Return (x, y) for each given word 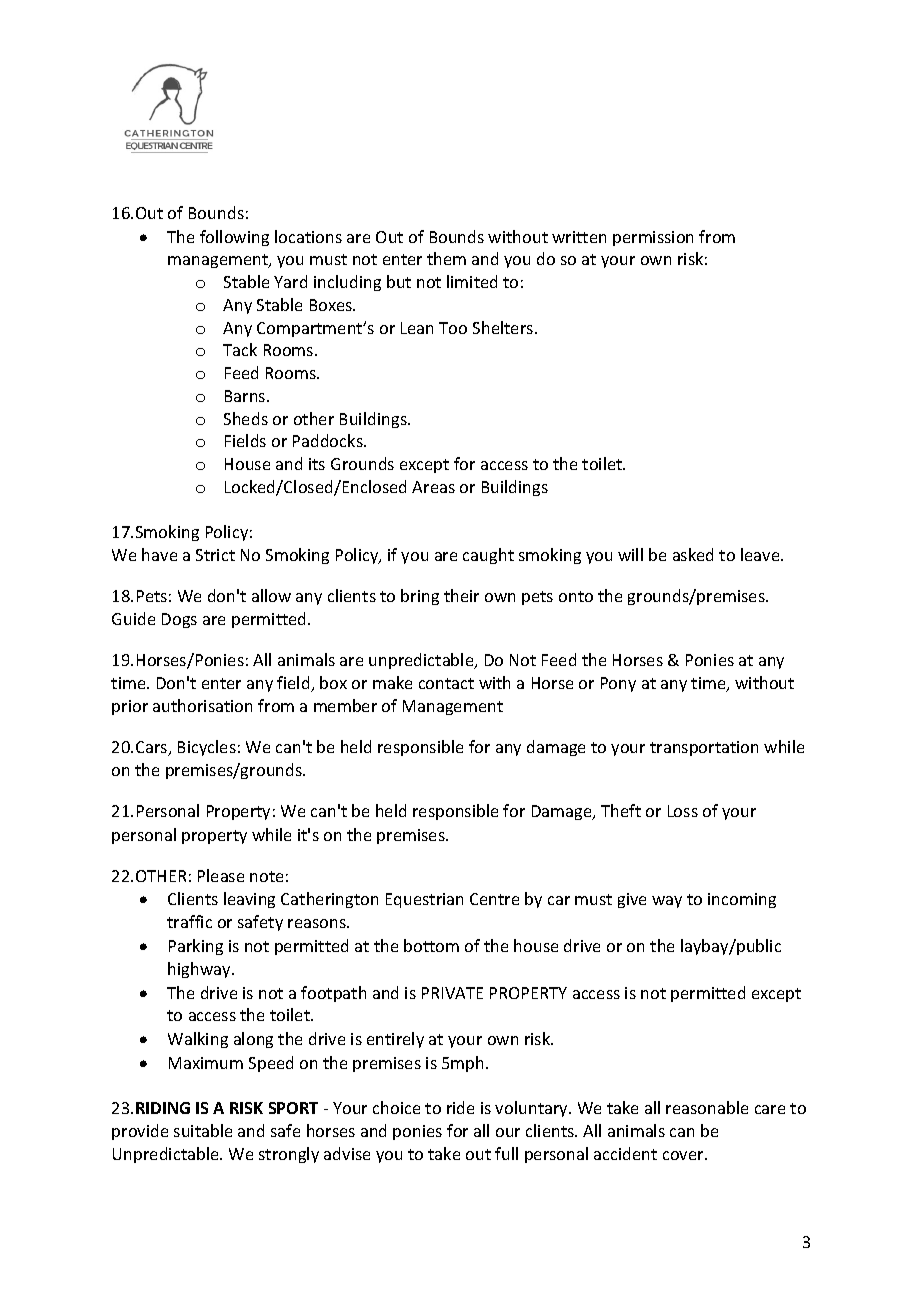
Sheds (246, 418)
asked (693, 554)
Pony (618, 684)
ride (460, 1107)
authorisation (202, 705)
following (234, 238)
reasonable (707, 1107)
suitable (203, 1130)
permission (653, 238)
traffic (189, 921)
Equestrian (424, 900)
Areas (433, 487)
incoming (742, 900)
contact (446, 683)
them (446, 258)
